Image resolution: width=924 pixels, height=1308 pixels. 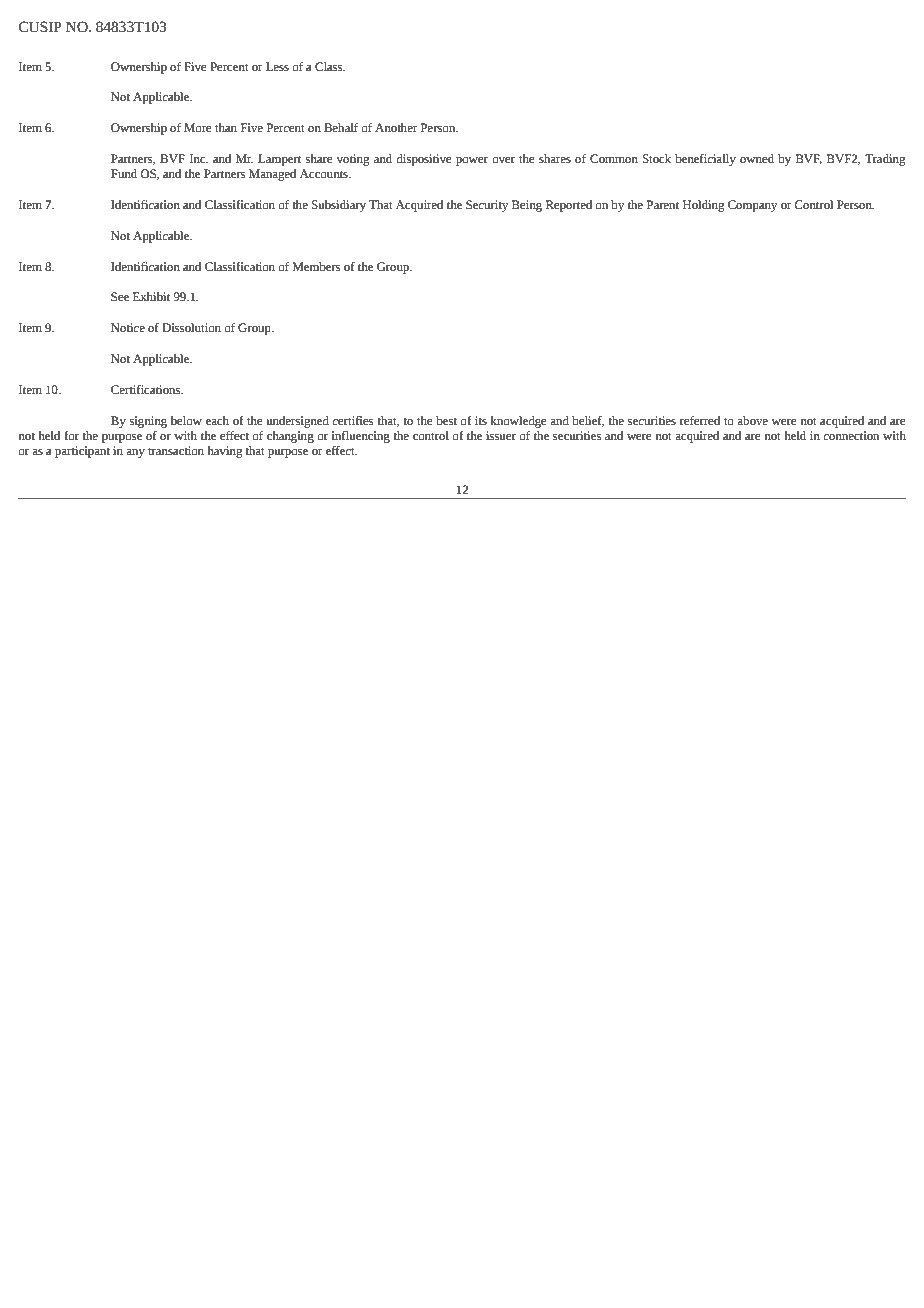 What do you see at coordinates (753, 206) in the image?
I see `Company` at bounding box center [753, 206].
